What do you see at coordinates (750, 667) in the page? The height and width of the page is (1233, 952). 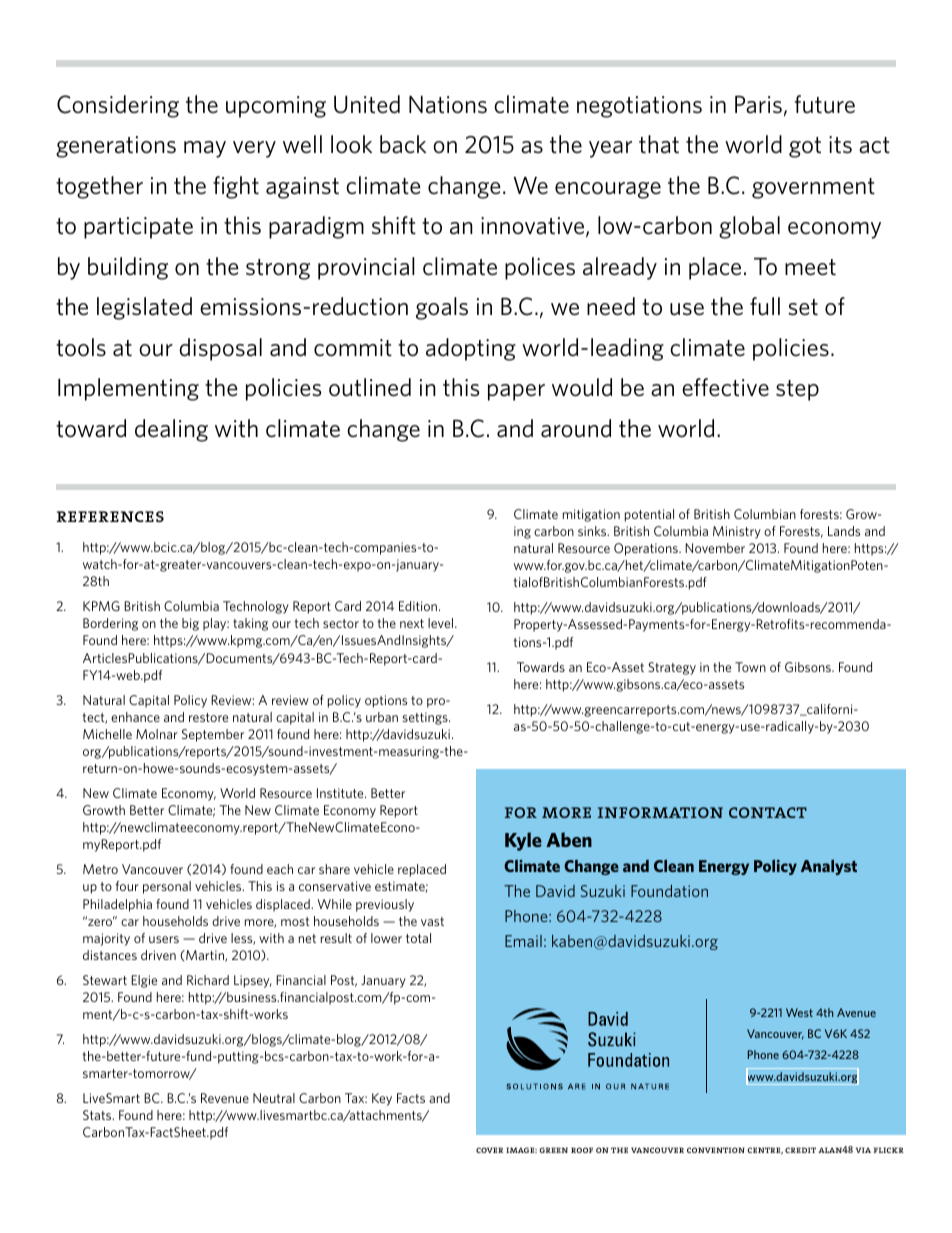 I see `Town` at bounding box center [750, 667].
